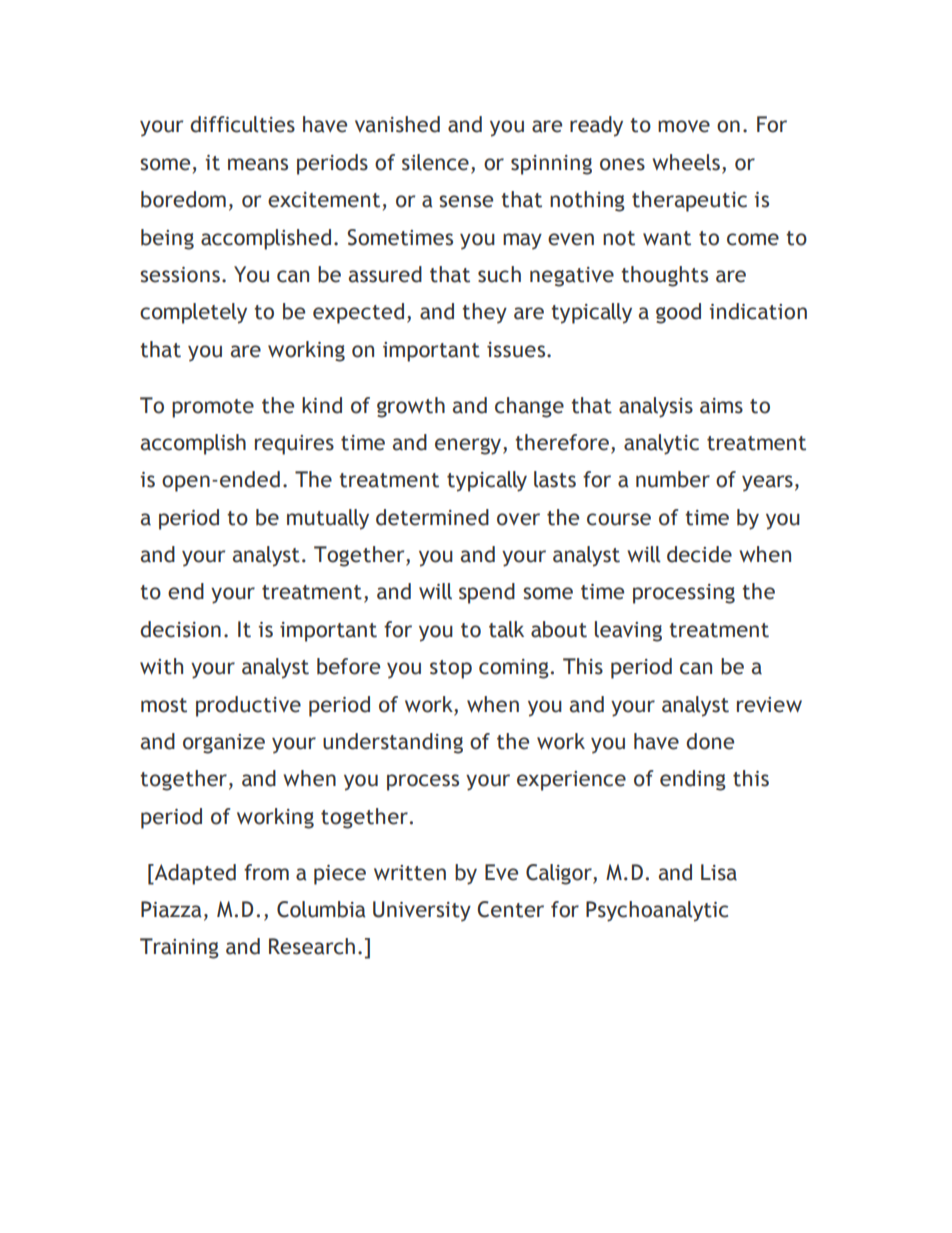 The width and height of the document is (952, 1233). What do you see at coordinates (686, 162) in the document?
I see `wheels` at bounding box center [686, 162].
